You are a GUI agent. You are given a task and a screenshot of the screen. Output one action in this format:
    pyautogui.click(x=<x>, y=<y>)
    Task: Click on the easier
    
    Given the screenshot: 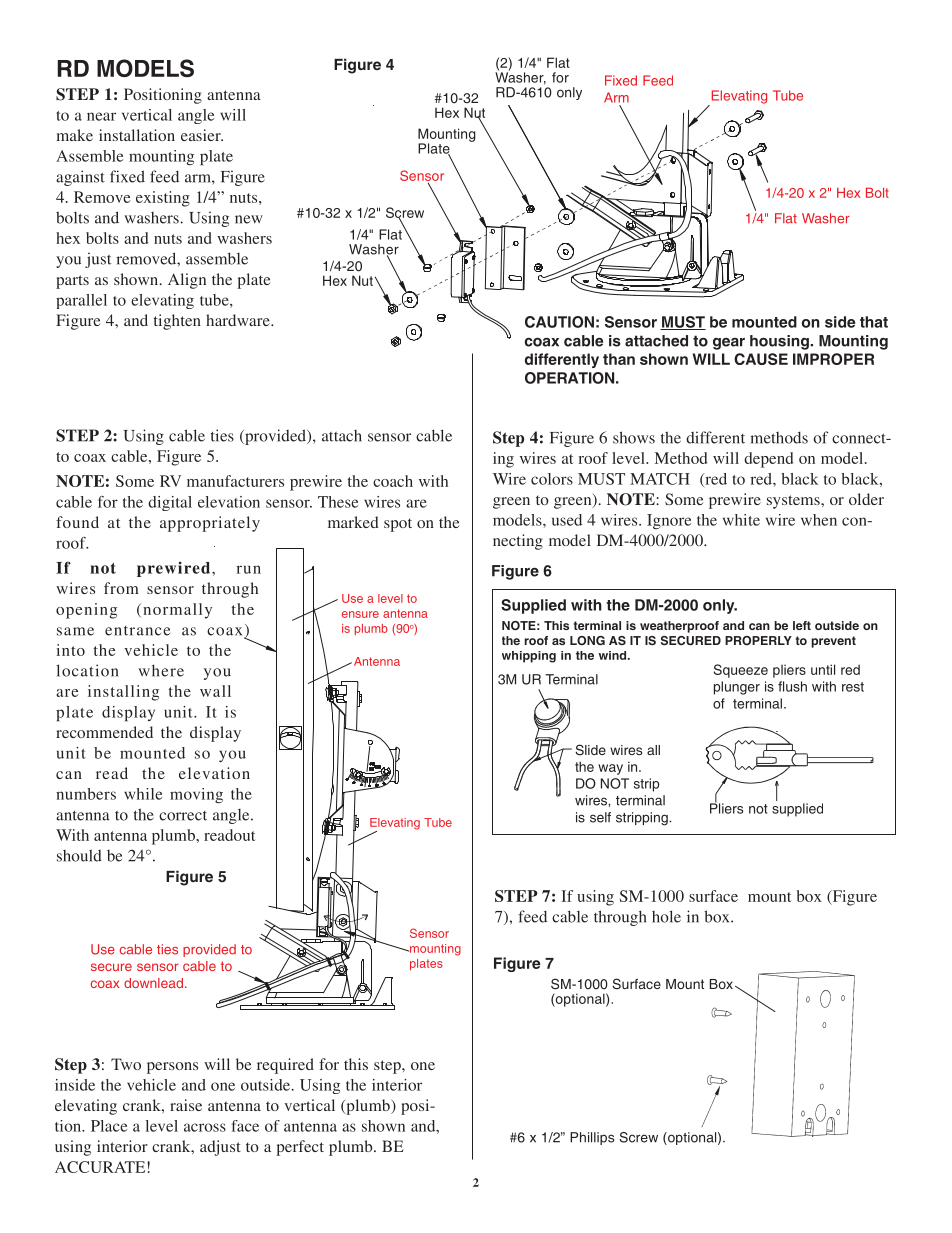 What is the action you would take?
    pyautogui.click(x=202, y=135)
